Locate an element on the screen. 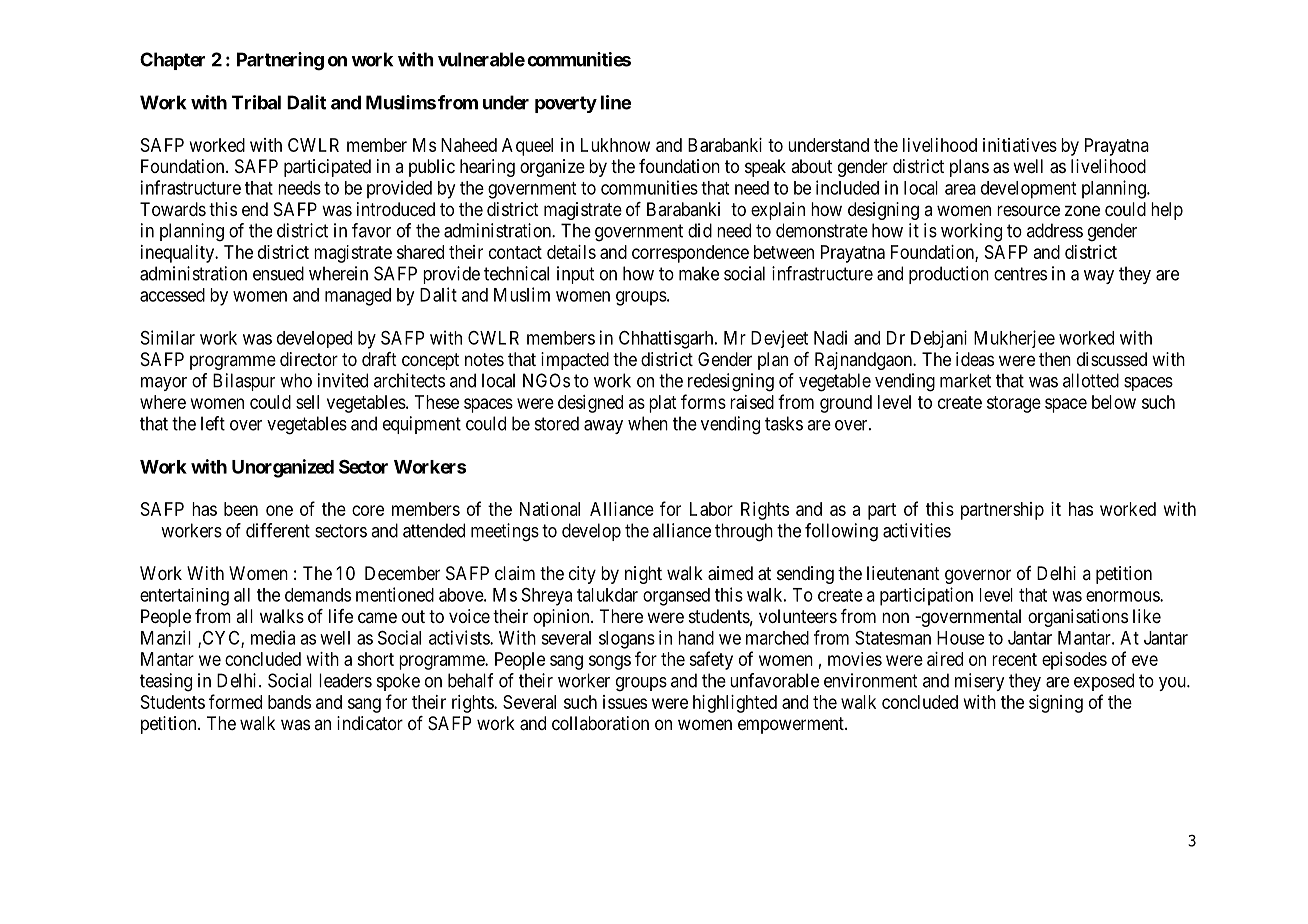 The height and width of the screenshot is (924, 1308). speak is located at coordinates (765, 168).
